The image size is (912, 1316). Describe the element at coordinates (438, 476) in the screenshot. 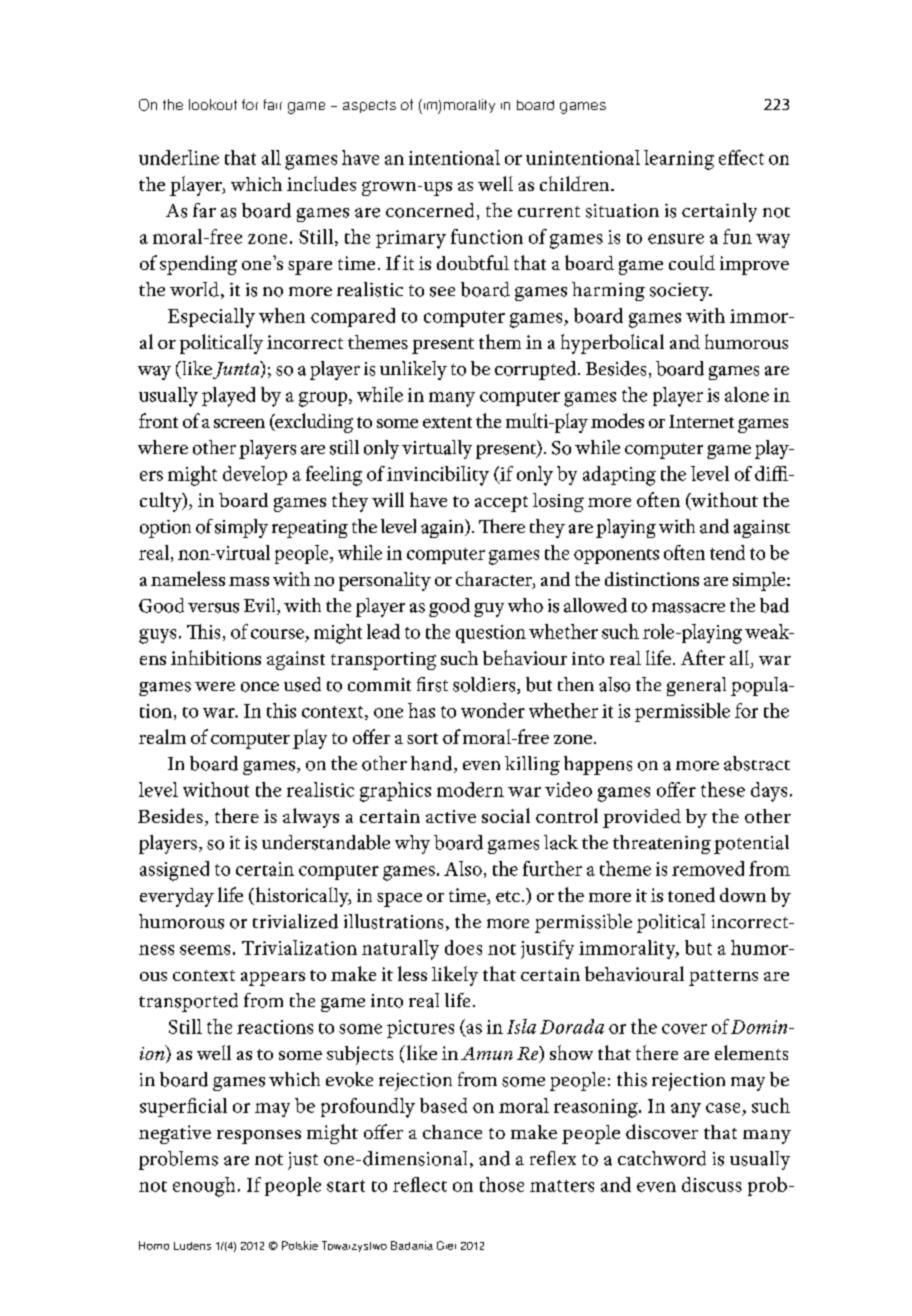

I see `invincibility` at that location.
